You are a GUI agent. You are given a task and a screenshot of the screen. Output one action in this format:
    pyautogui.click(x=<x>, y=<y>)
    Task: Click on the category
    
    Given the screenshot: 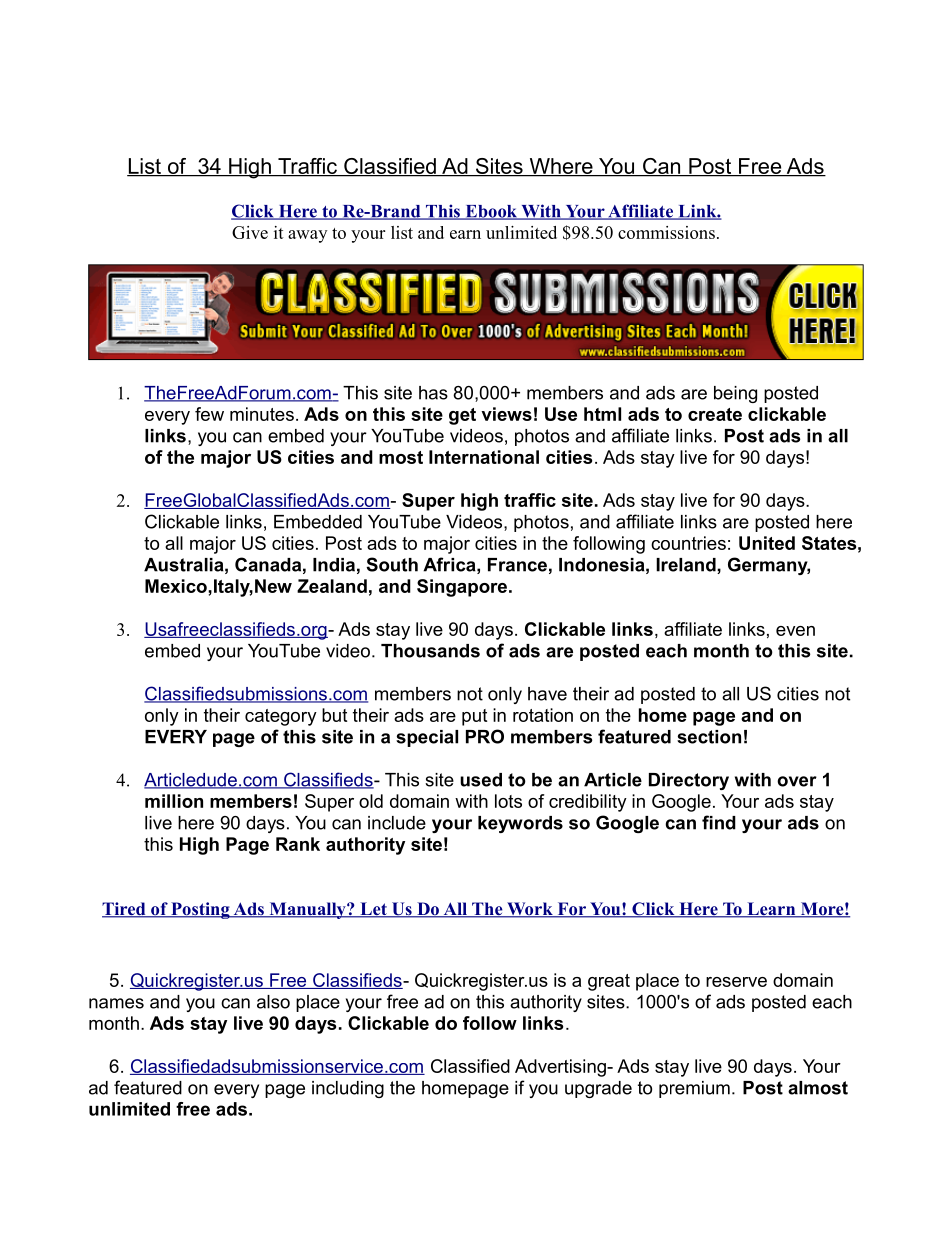 What is the action you would take?
    pyautogui.click(x=281, y=717)
